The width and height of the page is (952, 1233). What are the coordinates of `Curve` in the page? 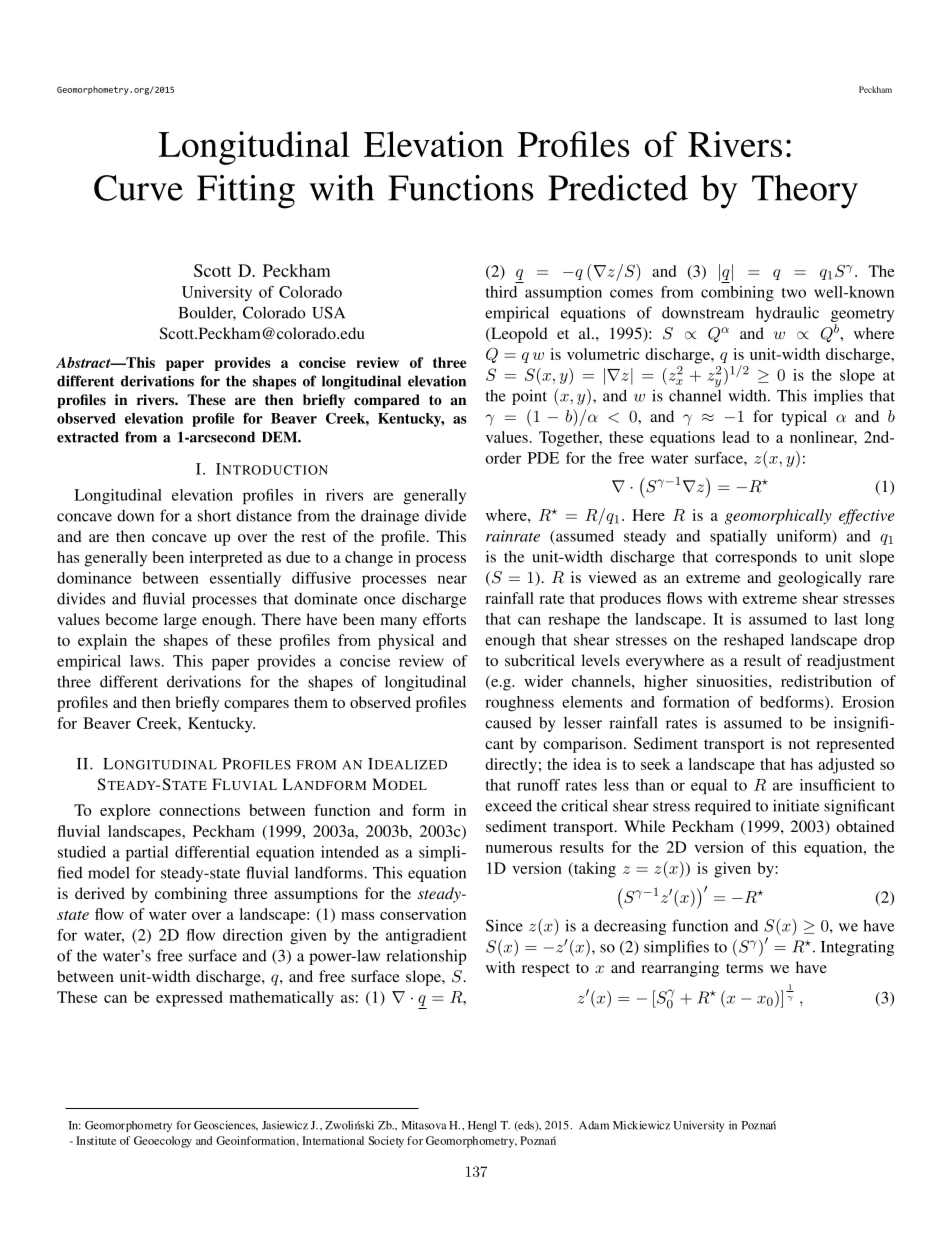 It's located at (138, 188).
